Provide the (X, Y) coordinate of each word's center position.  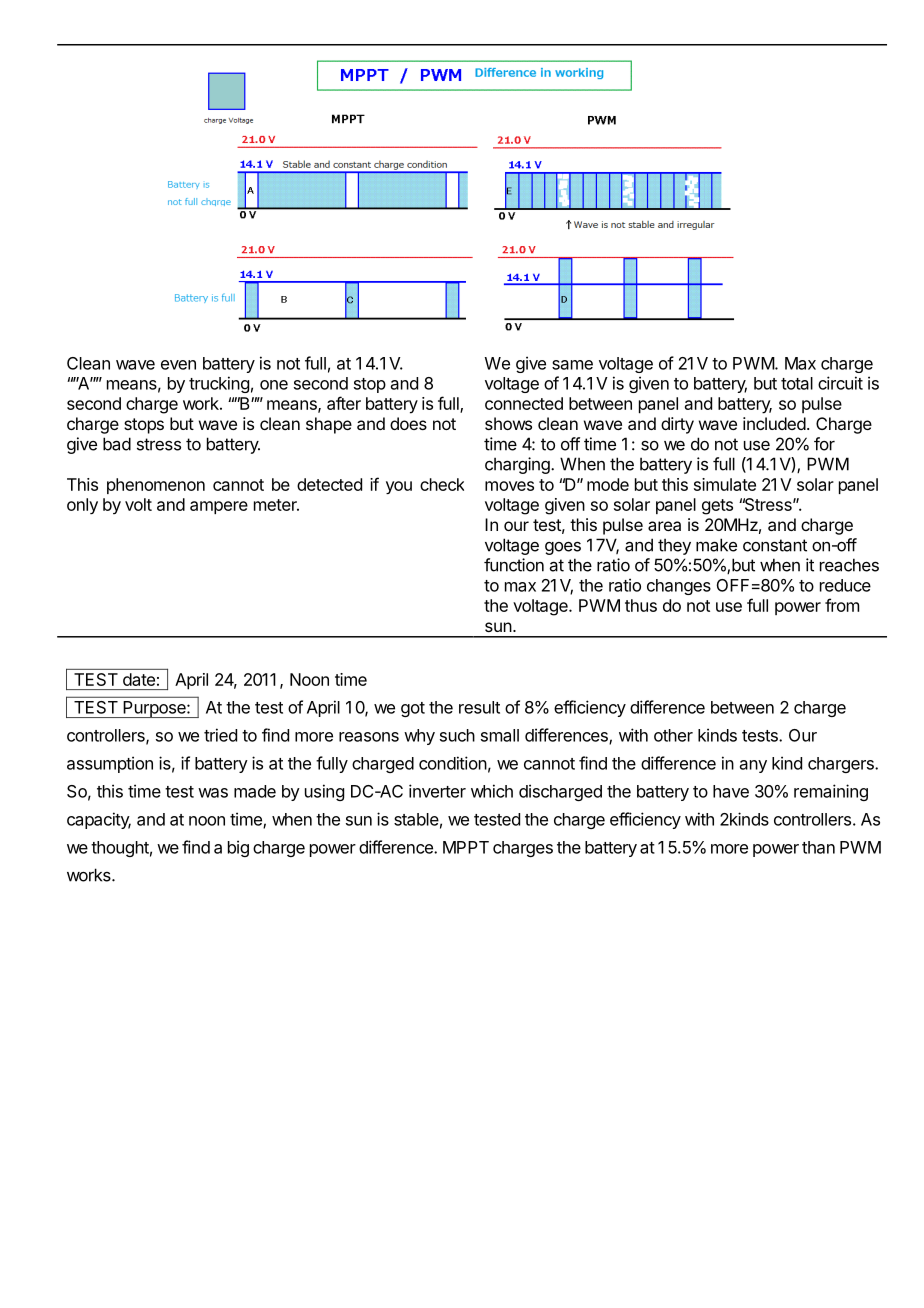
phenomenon (156, 486)
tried (220, 735)
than (818, 847)
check (442, 484)
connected (524, 403)
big (238, 848)
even (178, 365)
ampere (219, 507)
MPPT (466, 847)
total (797, 383)
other (673, 735)
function (514, 565)
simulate (725, 484)
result (479, 707)
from (842, 605)
